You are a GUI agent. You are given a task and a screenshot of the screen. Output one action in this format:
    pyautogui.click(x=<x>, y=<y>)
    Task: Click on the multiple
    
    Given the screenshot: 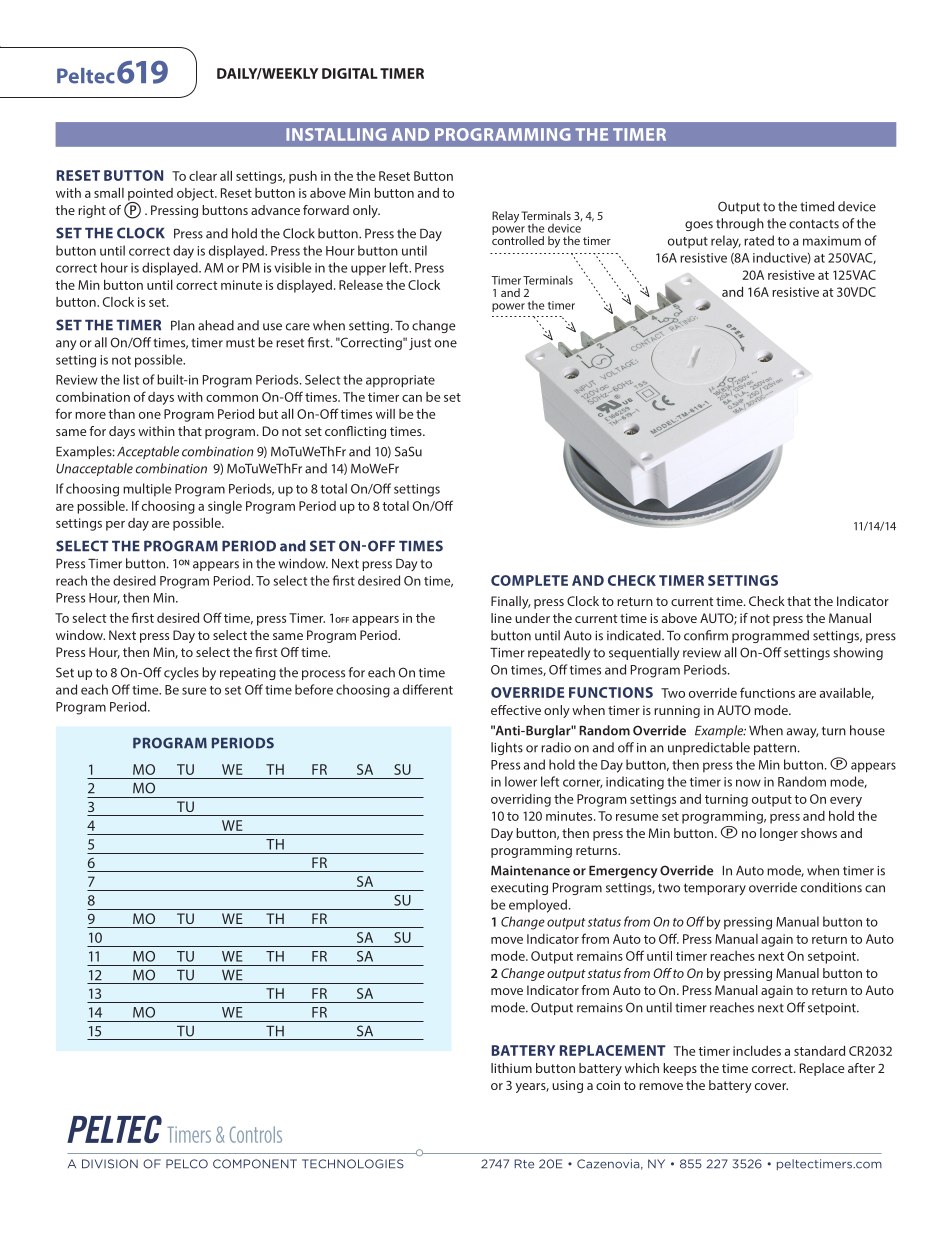 What is the action you would take?
    pyautogui.click(x=147, y=489)
